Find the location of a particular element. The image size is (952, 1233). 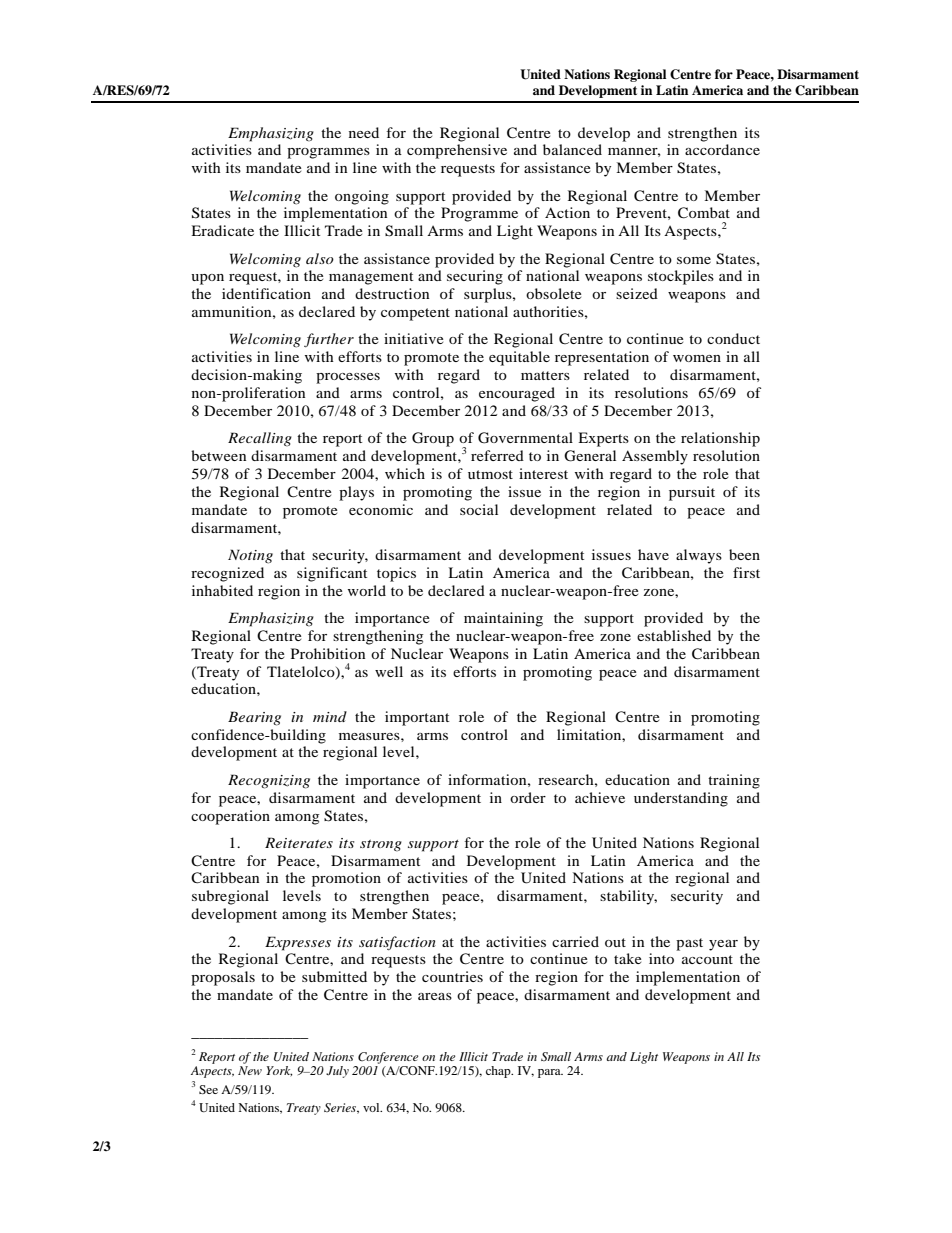

comprehensive is located at coordinates (457, 151).
